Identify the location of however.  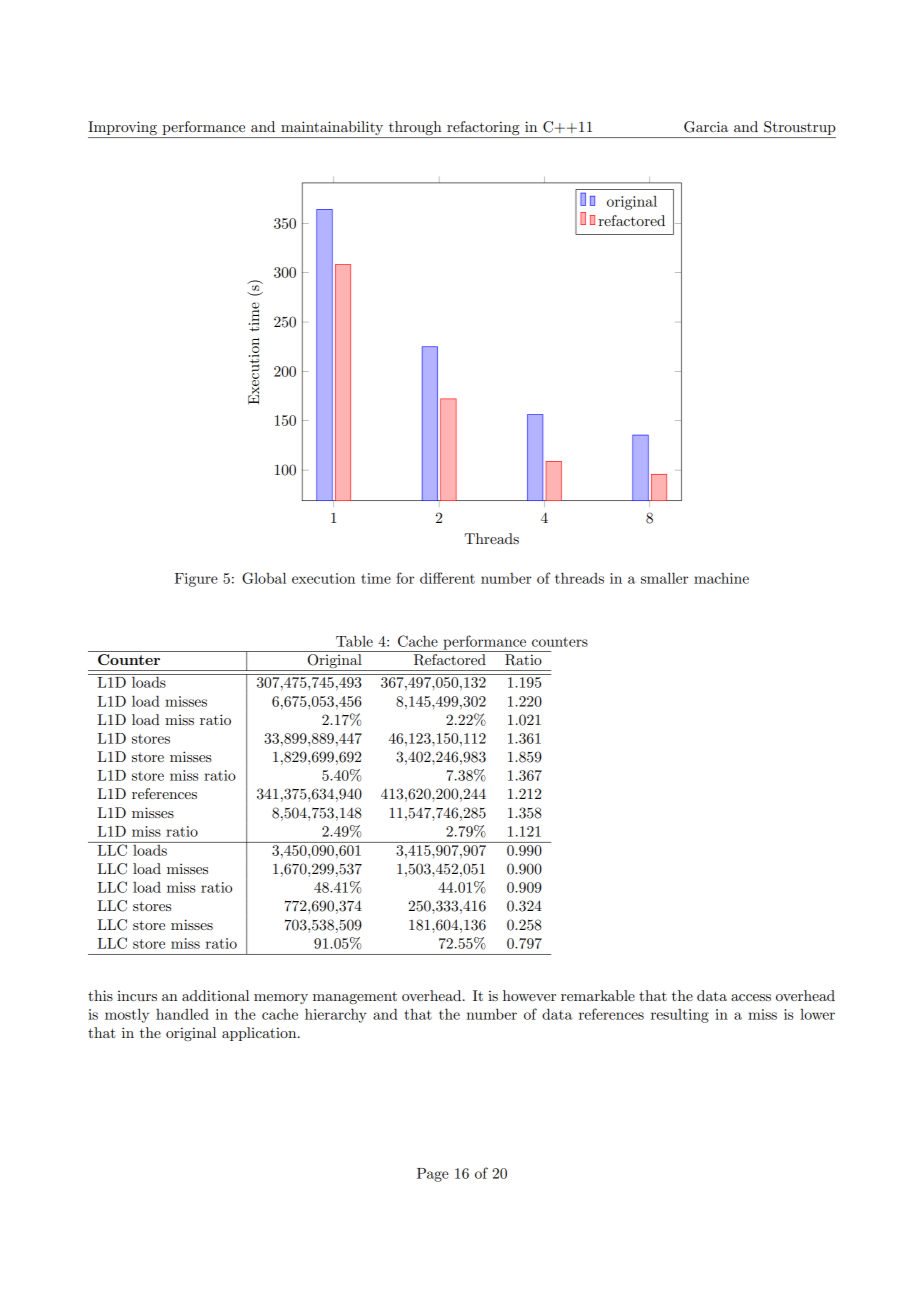
(529, 995).
